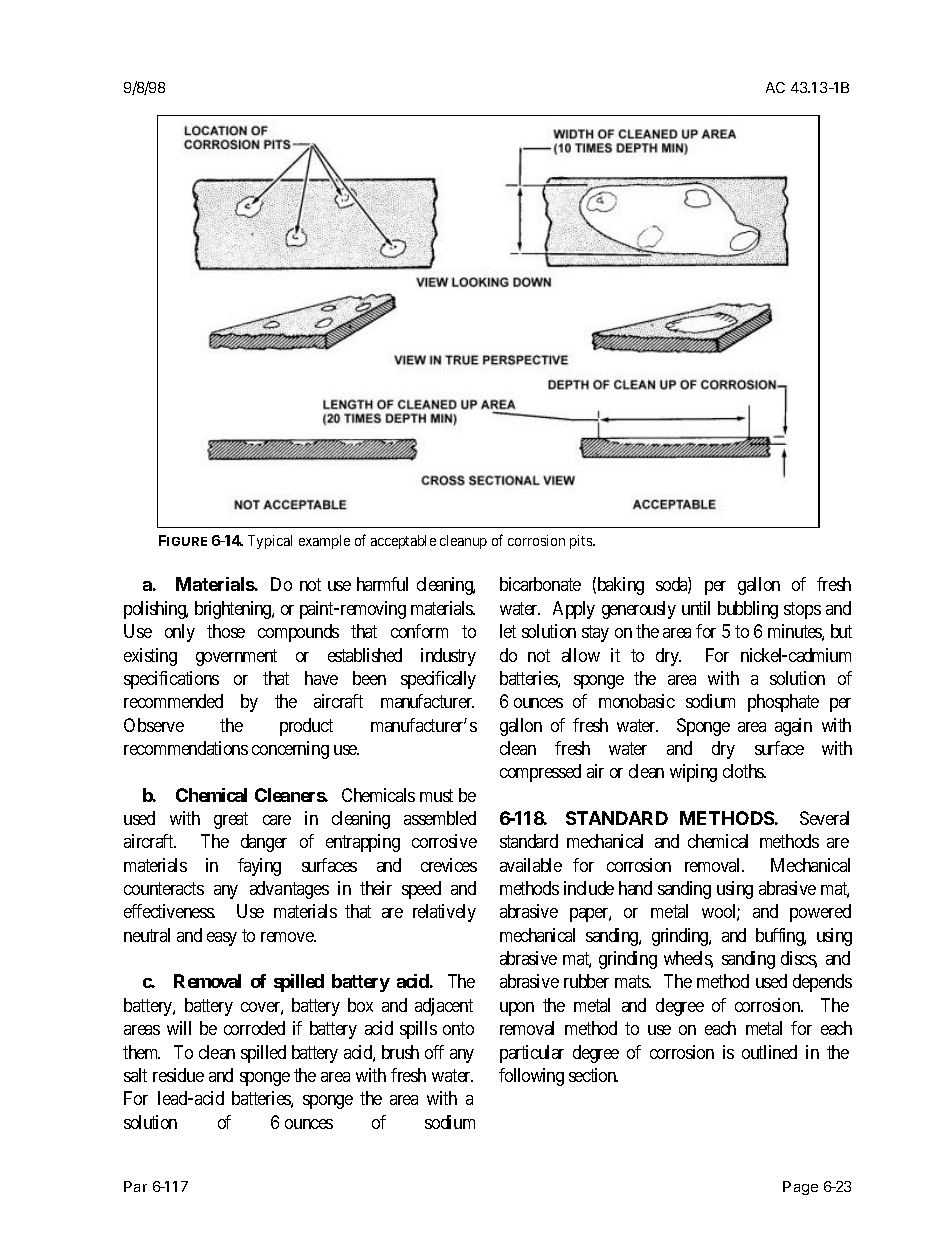 The width and height of the screenshot is (952, 1233). I want to click on danger, so click(264, 843).
